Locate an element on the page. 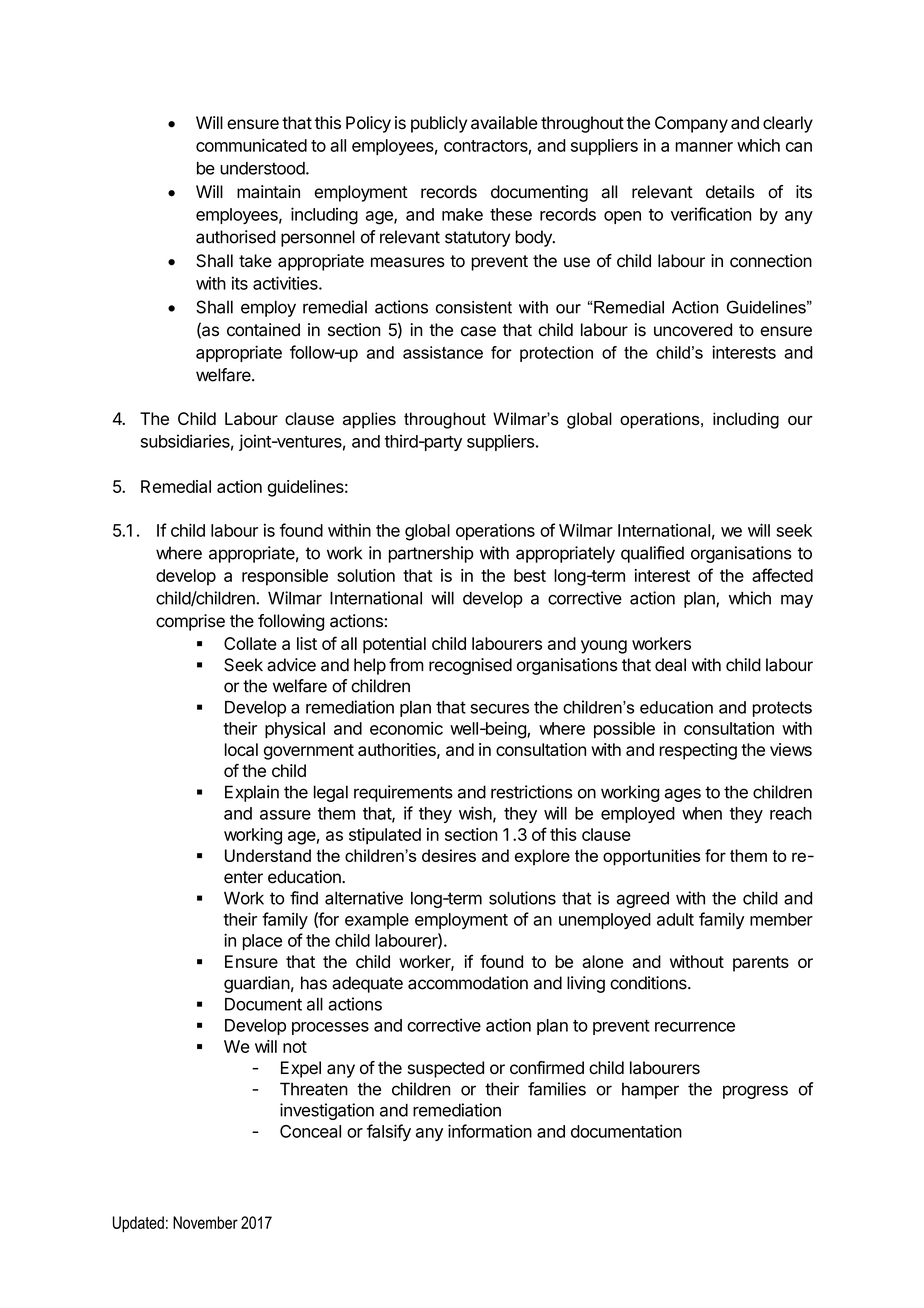 This page has height=1308, width=924. contained is located at coordinates (263, 330).
